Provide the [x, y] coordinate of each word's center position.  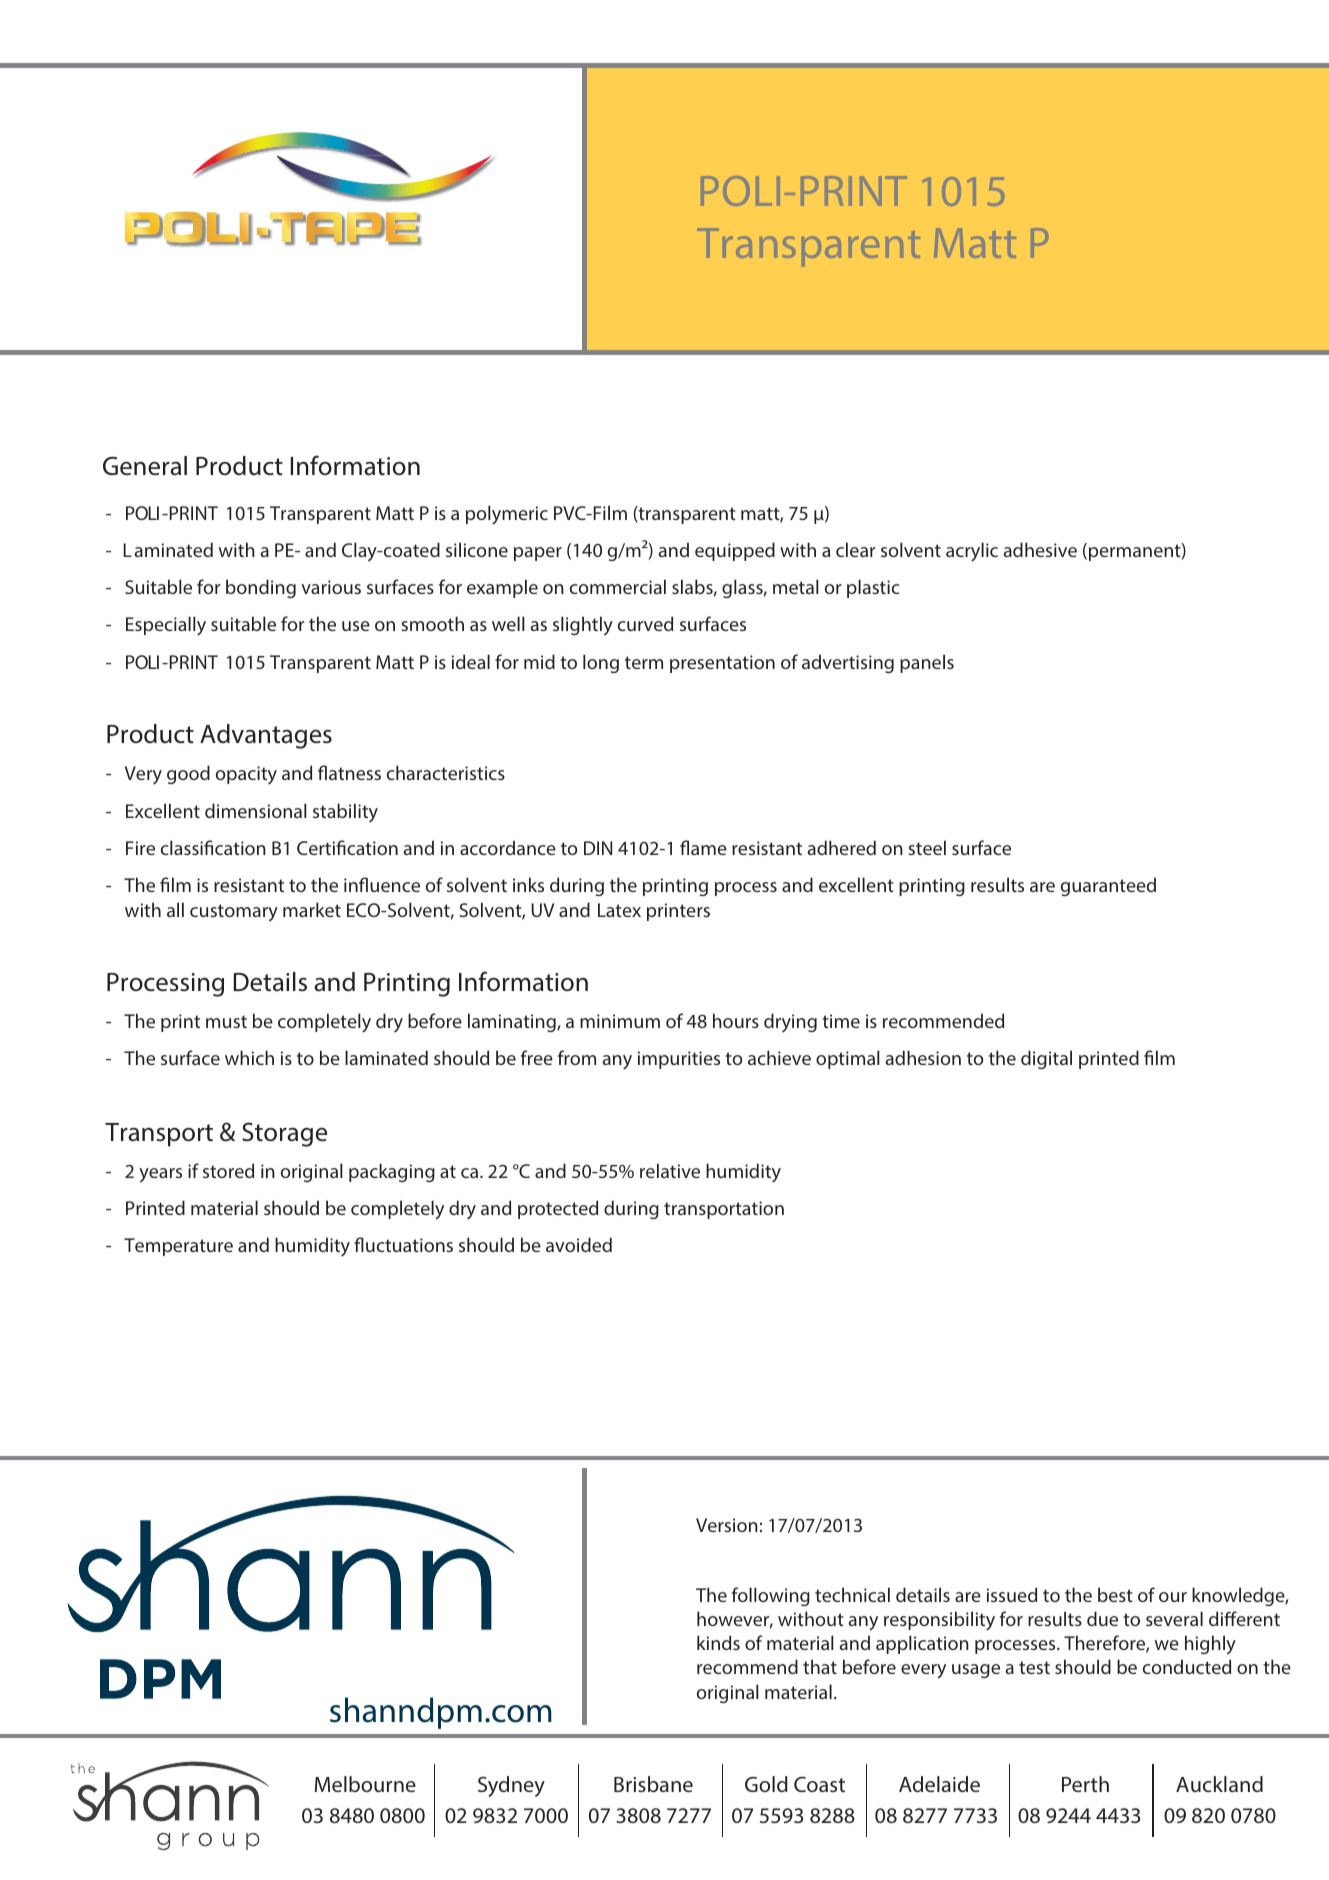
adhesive [1040, 549]
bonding [261, 588]
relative [670, 1170]
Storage [284, 1134]
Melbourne [365, 1784]
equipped [735, 551]
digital [1046, 1059]
